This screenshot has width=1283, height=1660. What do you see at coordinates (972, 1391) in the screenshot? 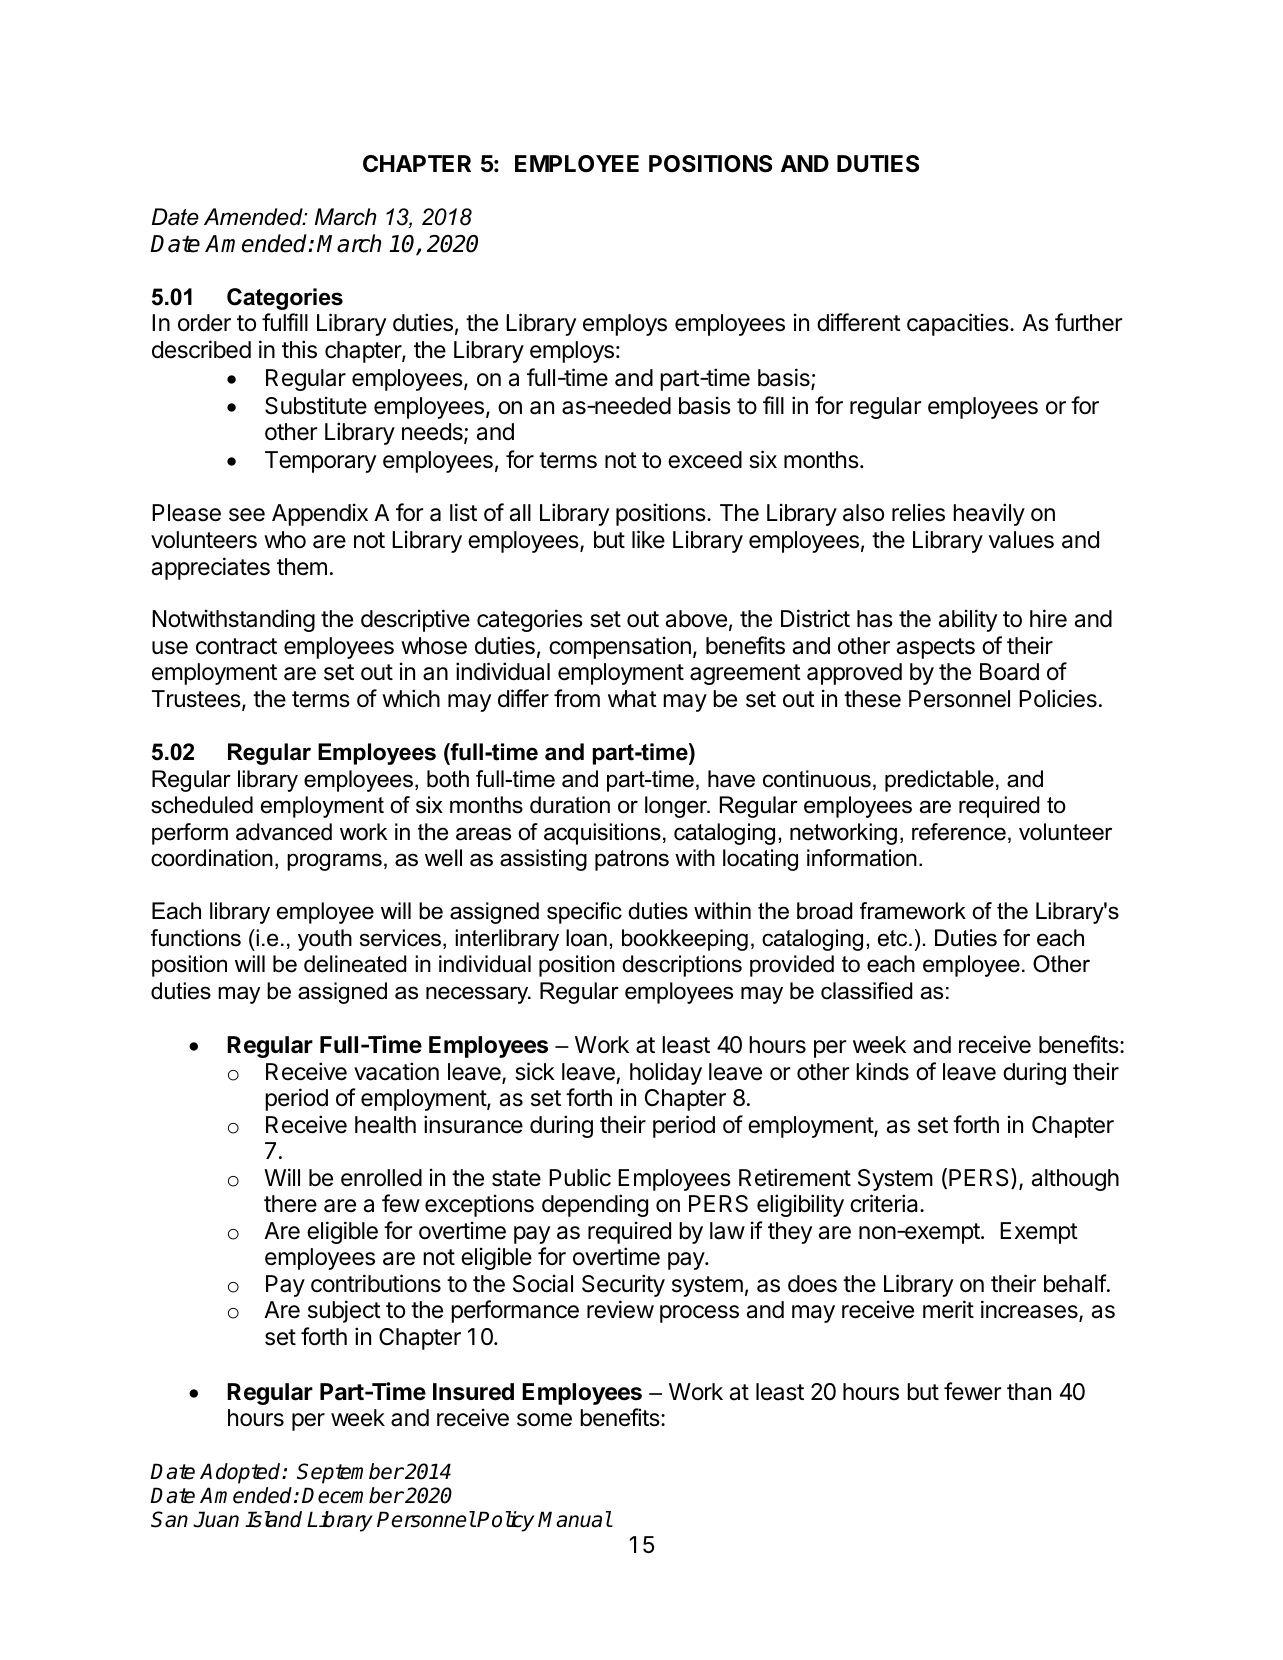
I see `fewer` at bounding box center [972, 1391].
